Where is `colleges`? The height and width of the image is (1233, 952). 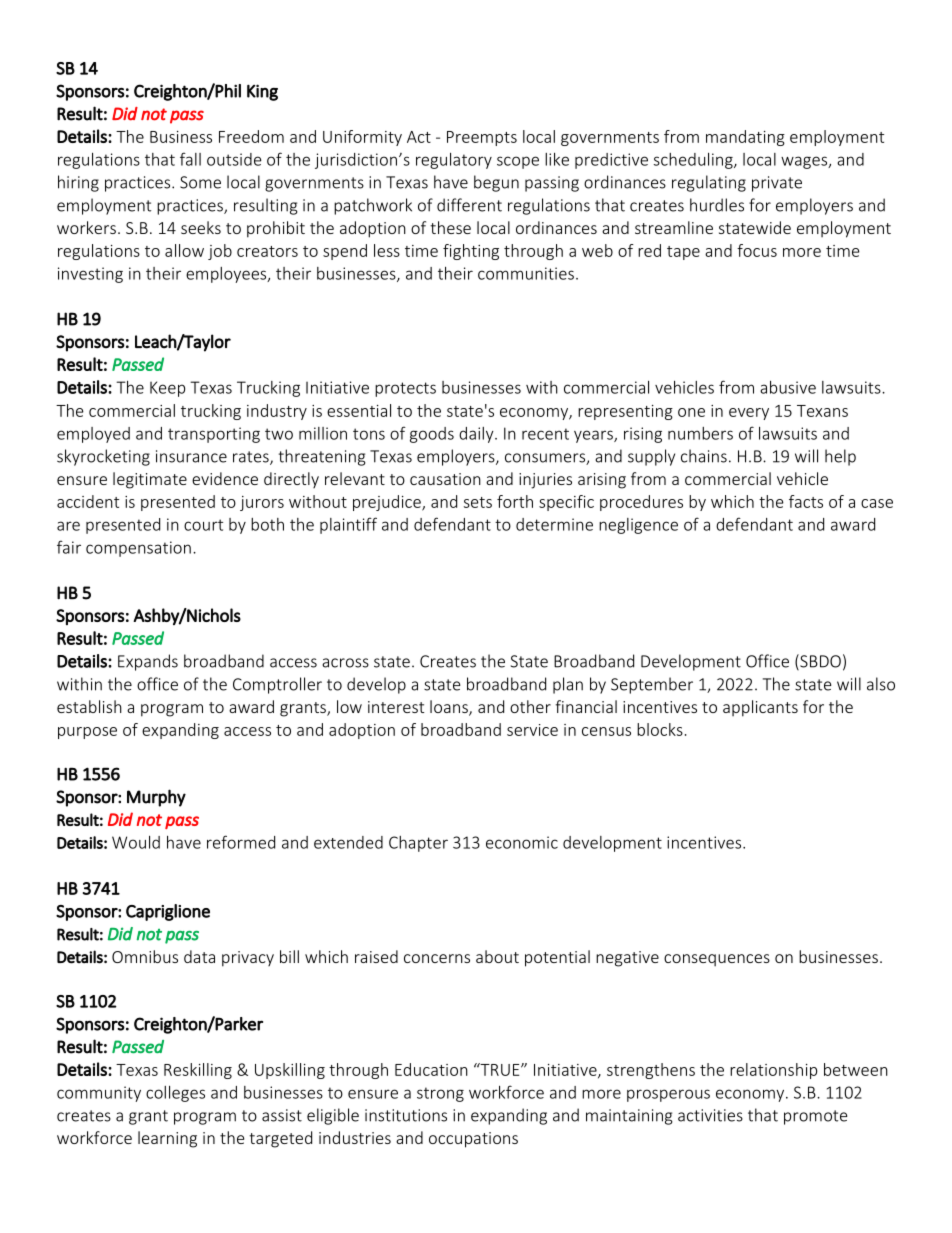 colleges is located at coordinates (175, 1094).
